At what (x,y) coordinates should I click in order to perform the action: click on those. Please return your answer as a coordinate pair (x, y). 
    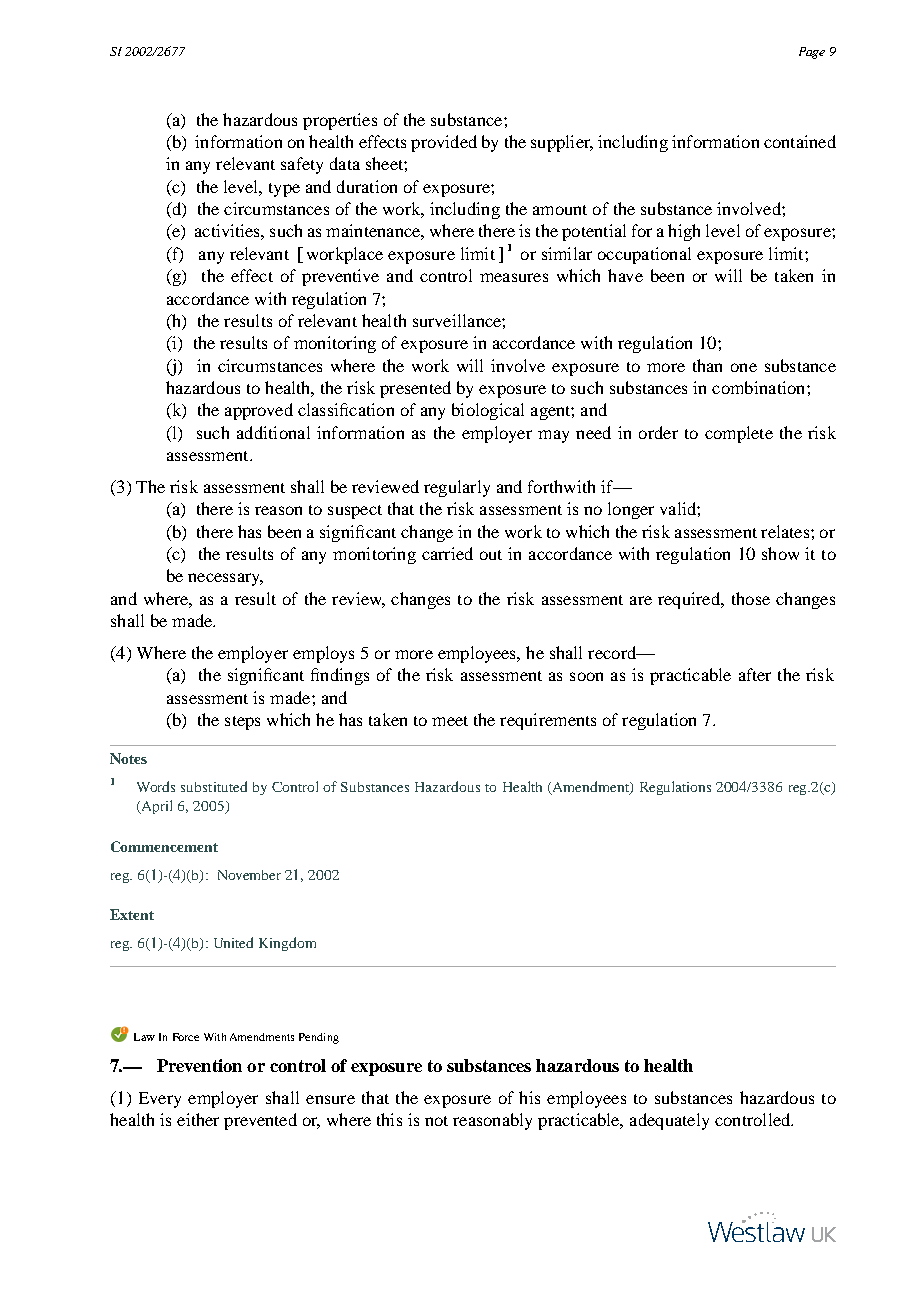
    Looking at the image, I should click on (751, 598).
